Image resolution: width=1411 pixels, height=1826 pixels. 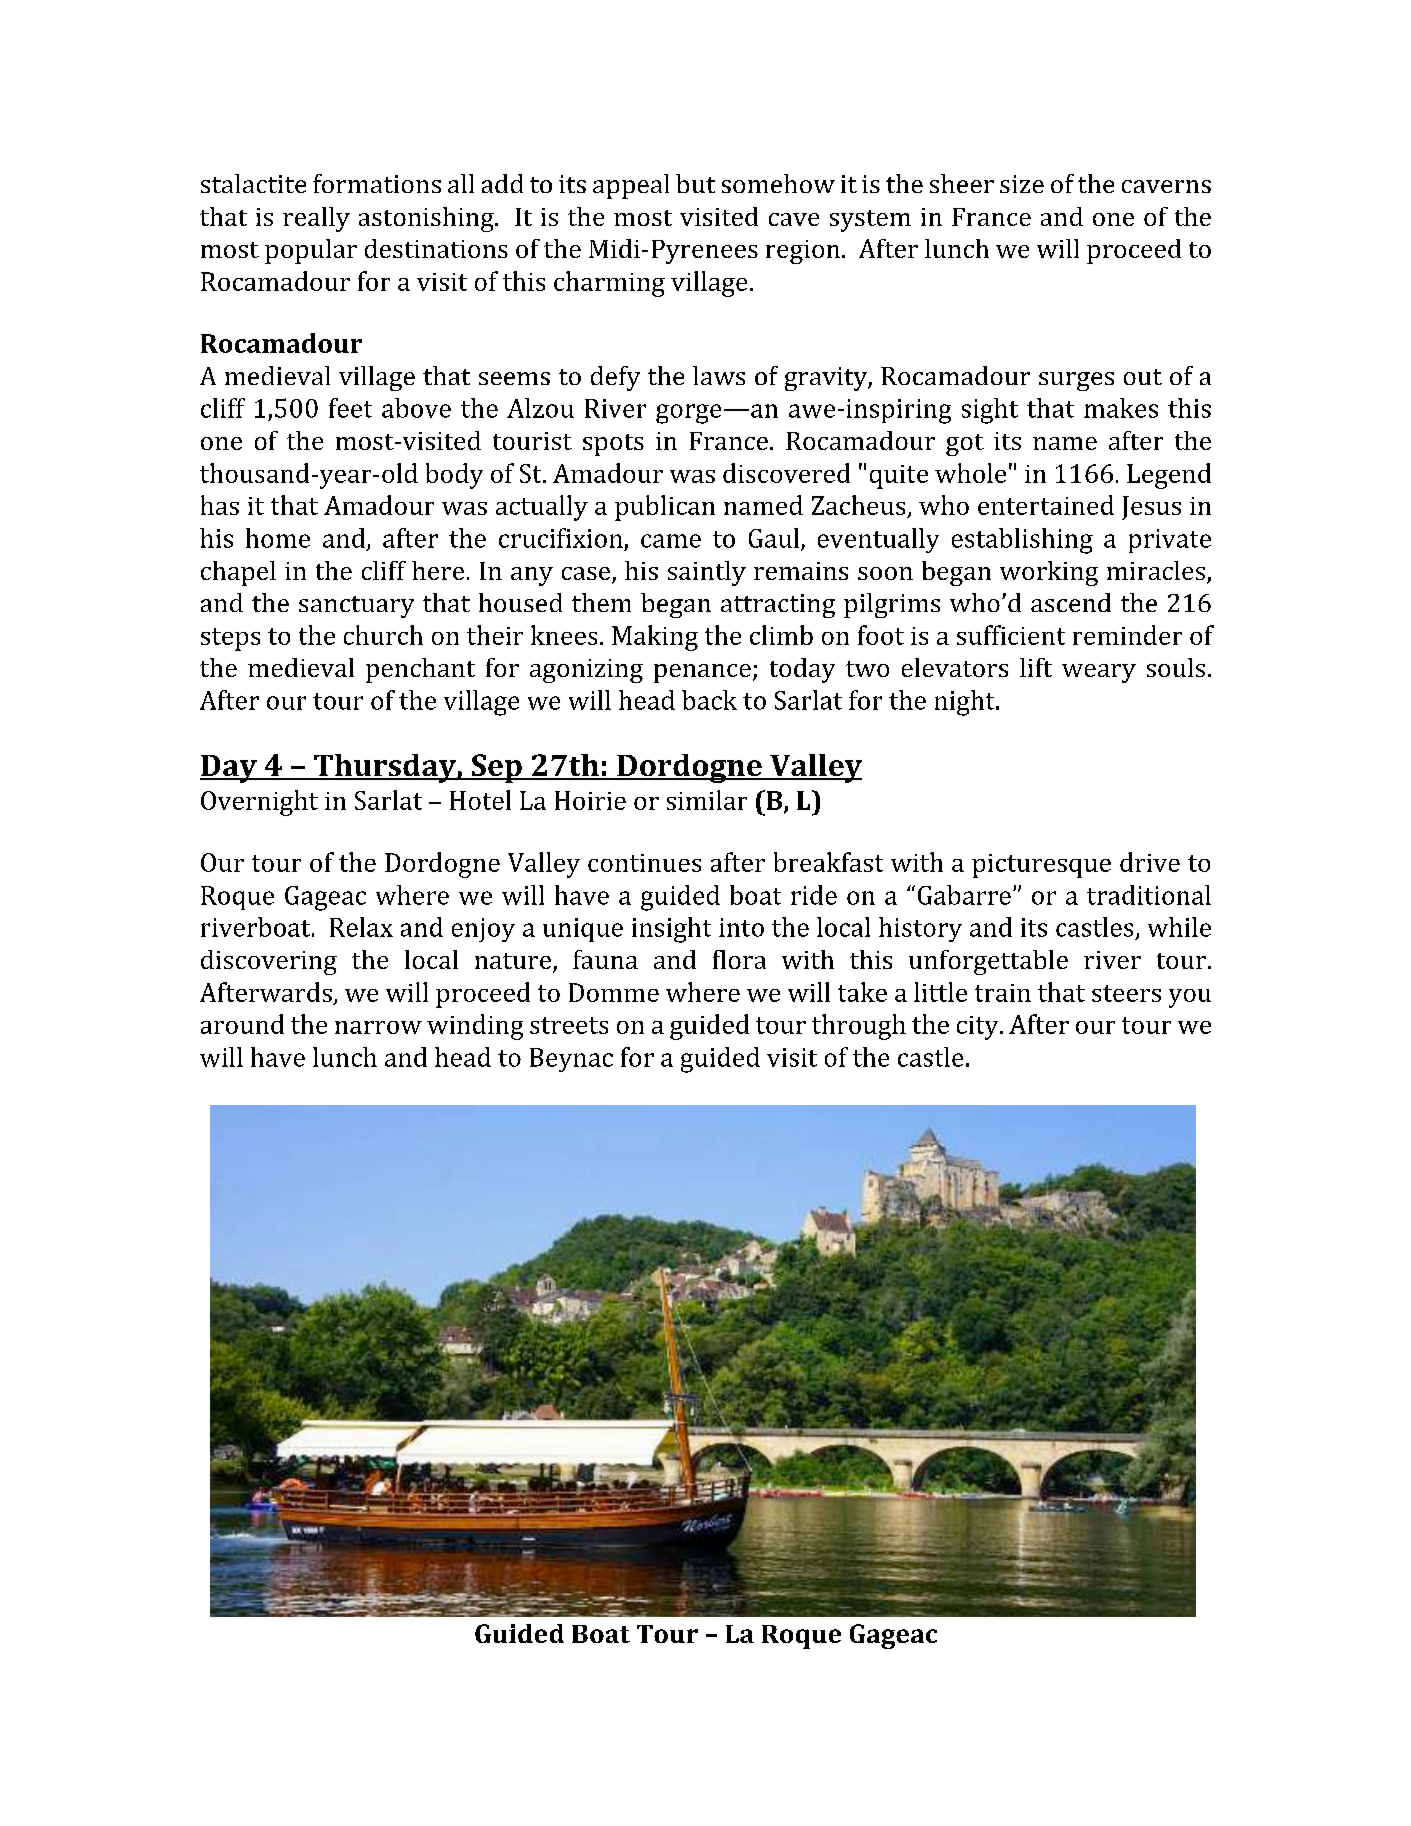 I want to click on feet, so click(x=350, y=408).
